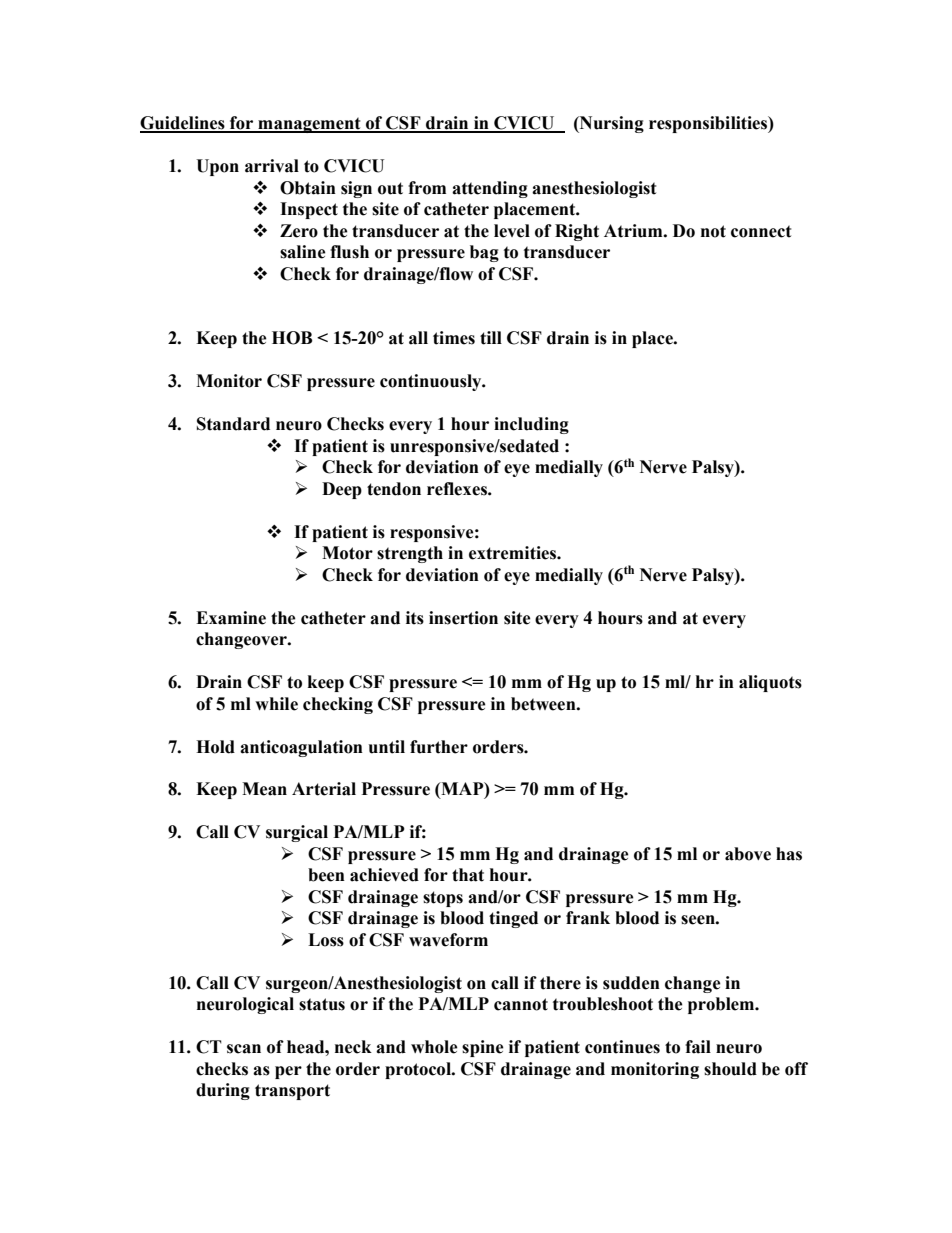 The image size is (952, 1233). What do you see at coordinates (264, 789) in the screenshot?
I see `Mean` at bounding box center [264, 789].
